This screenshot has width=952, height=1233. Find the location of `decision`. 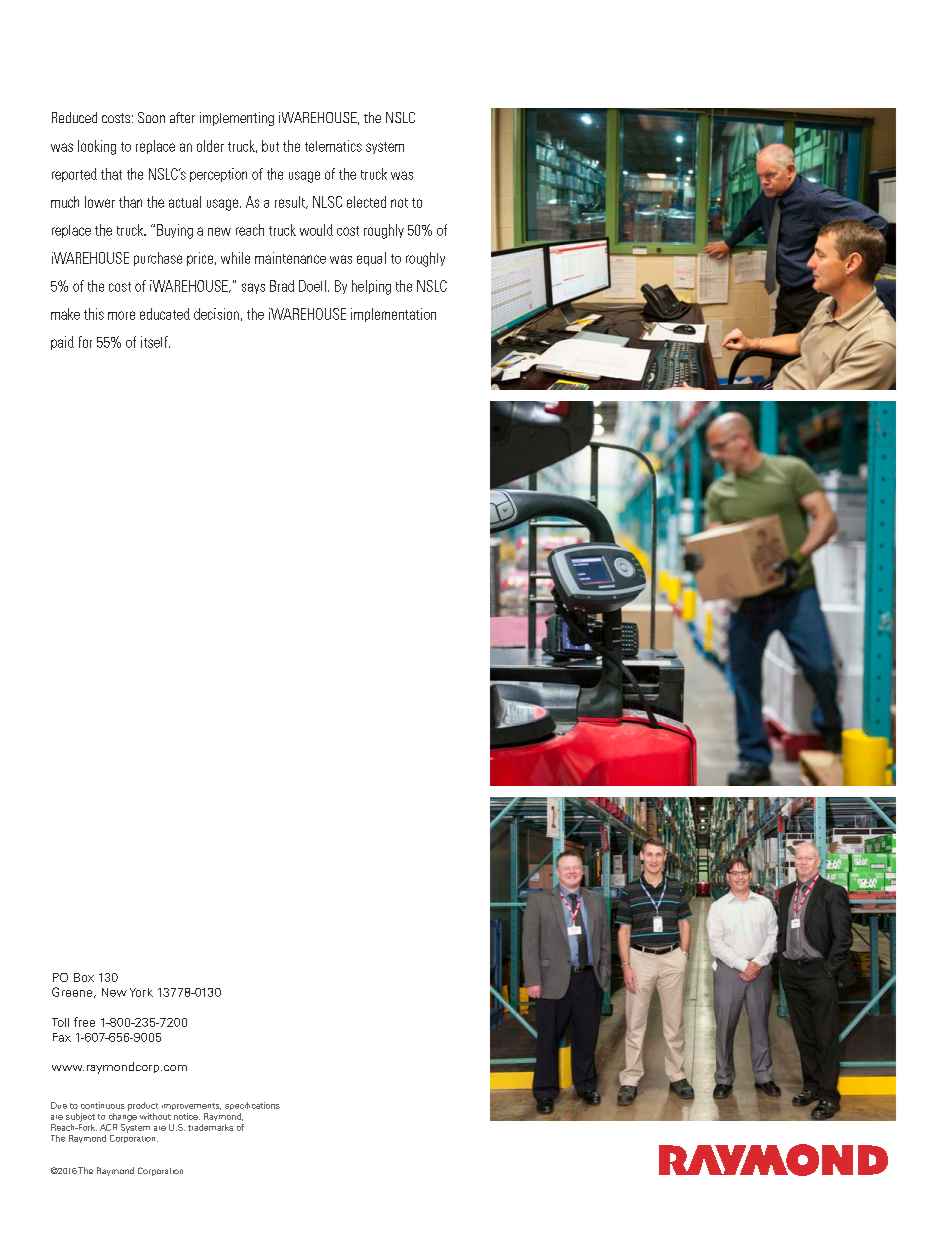

decision is located at coordinates (216, 314).
